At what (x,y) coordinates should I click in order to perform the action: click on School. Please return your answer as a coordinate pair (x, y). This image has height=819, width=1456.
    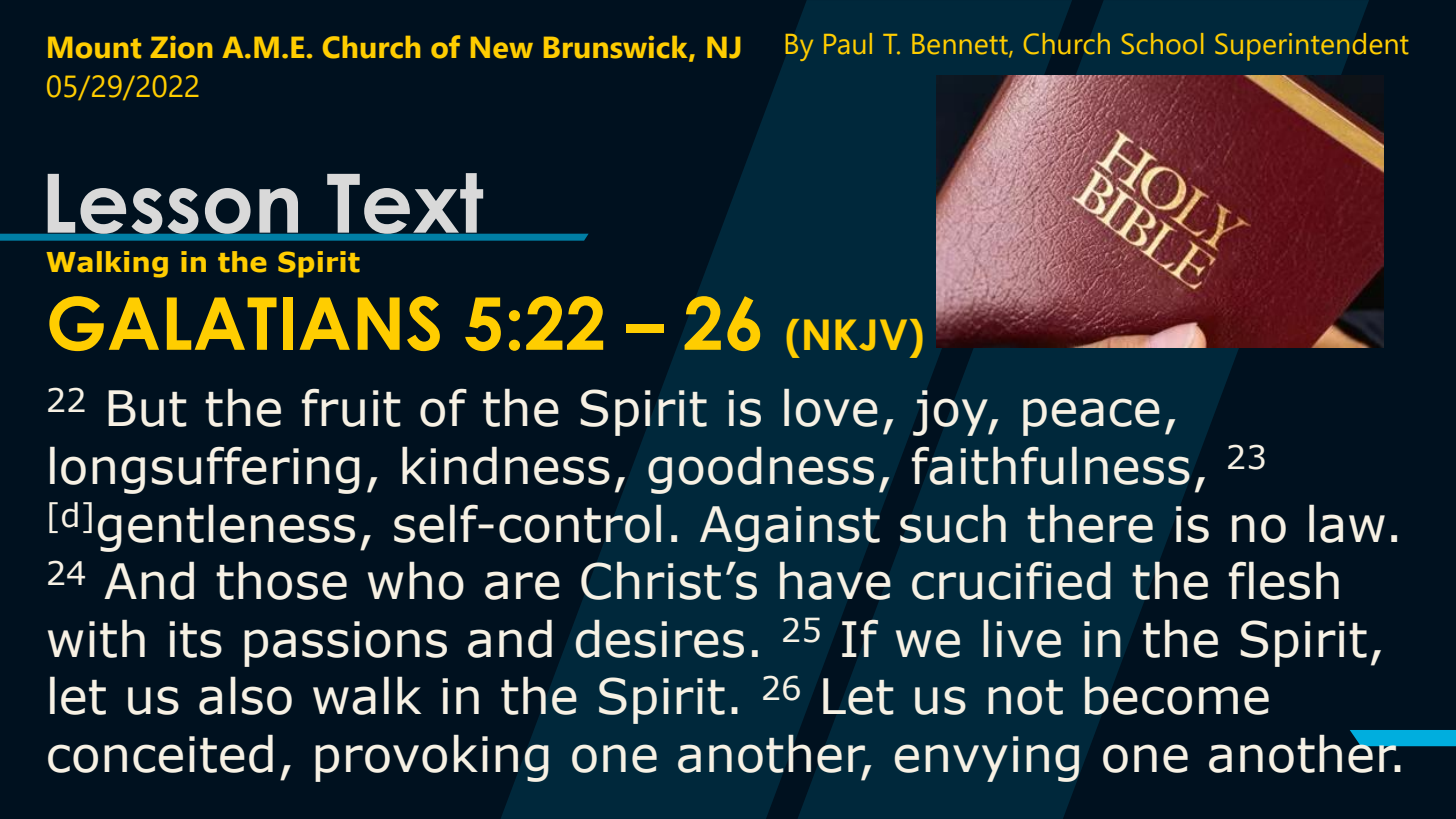
    Looking at the image, I should click on (1162, 44).
